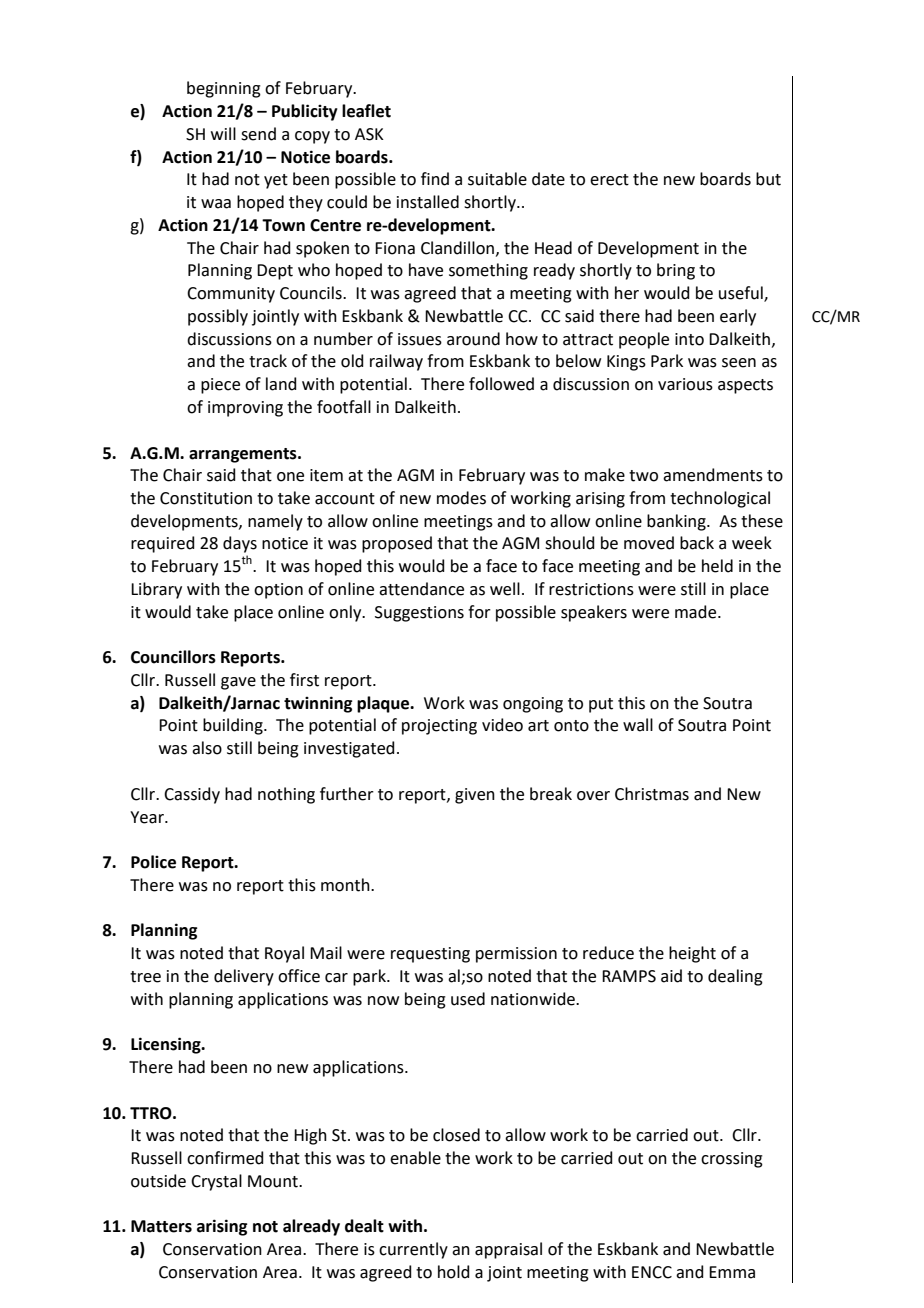  What do you see at coordinates (238, 683) in the document?
I see `gave` at bounding box center [238, 683].
